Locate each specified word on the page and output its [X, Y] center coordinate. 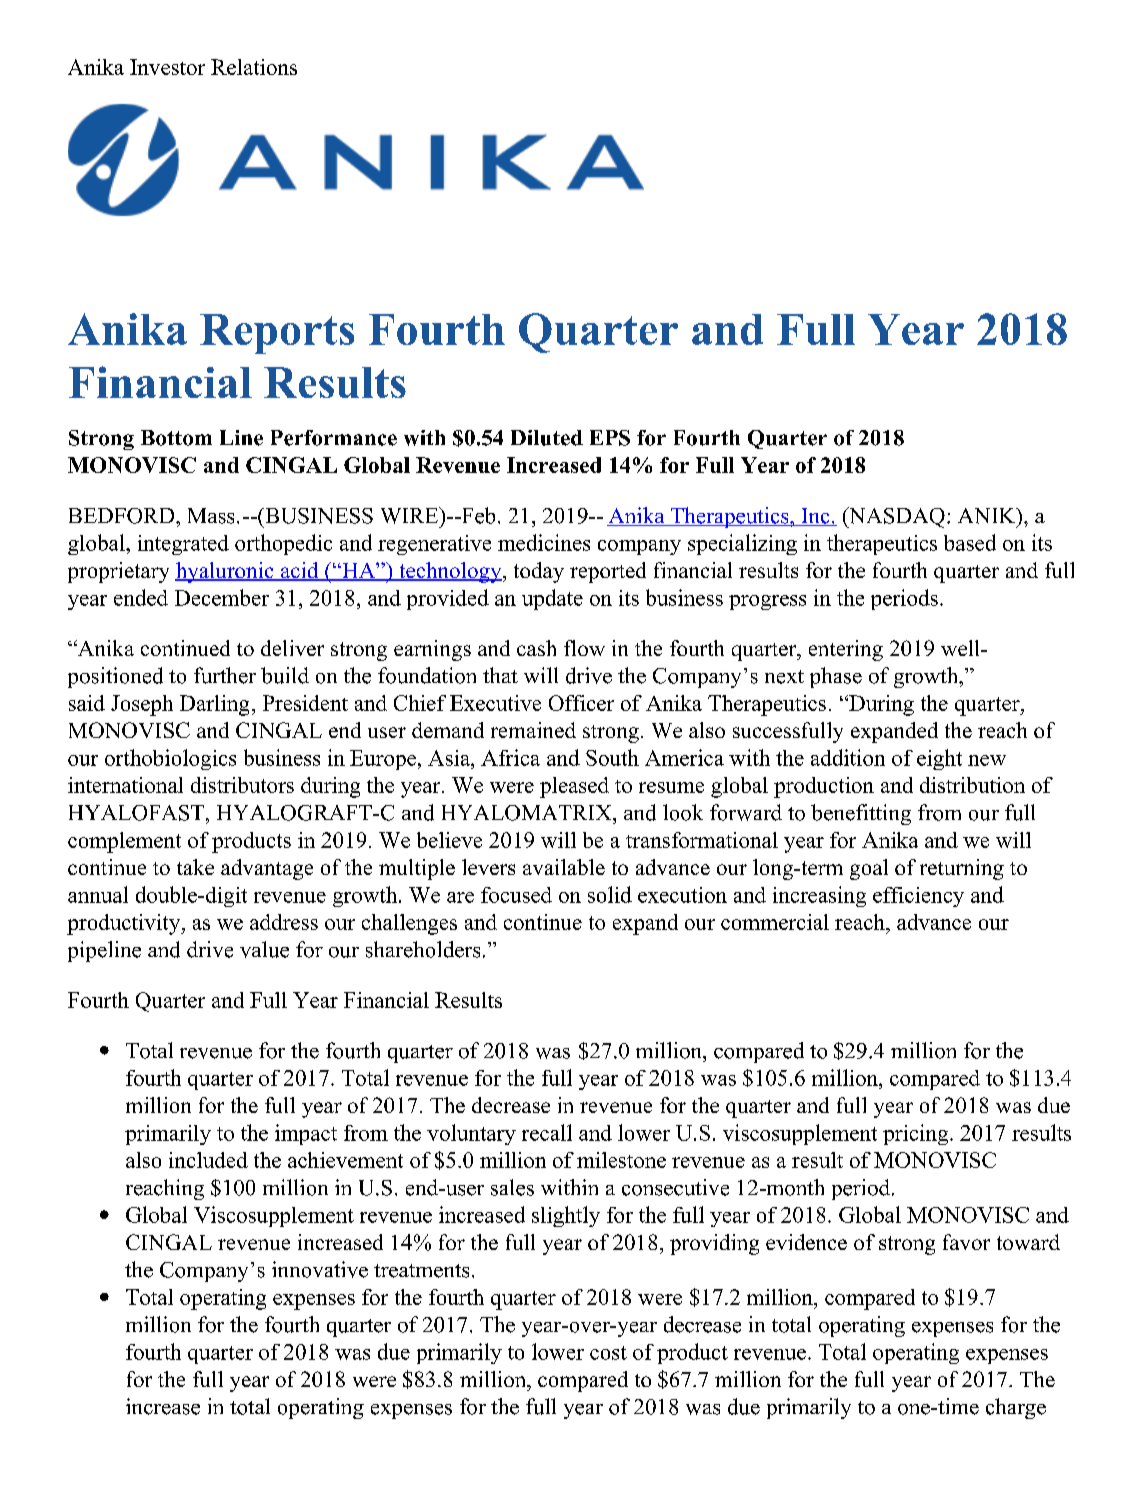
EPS [610, 438]
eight [939, 759]
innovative [320, 1269]
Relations [254, 67]
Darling [214, 705]
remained [533, 730]
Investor [167, 67]
